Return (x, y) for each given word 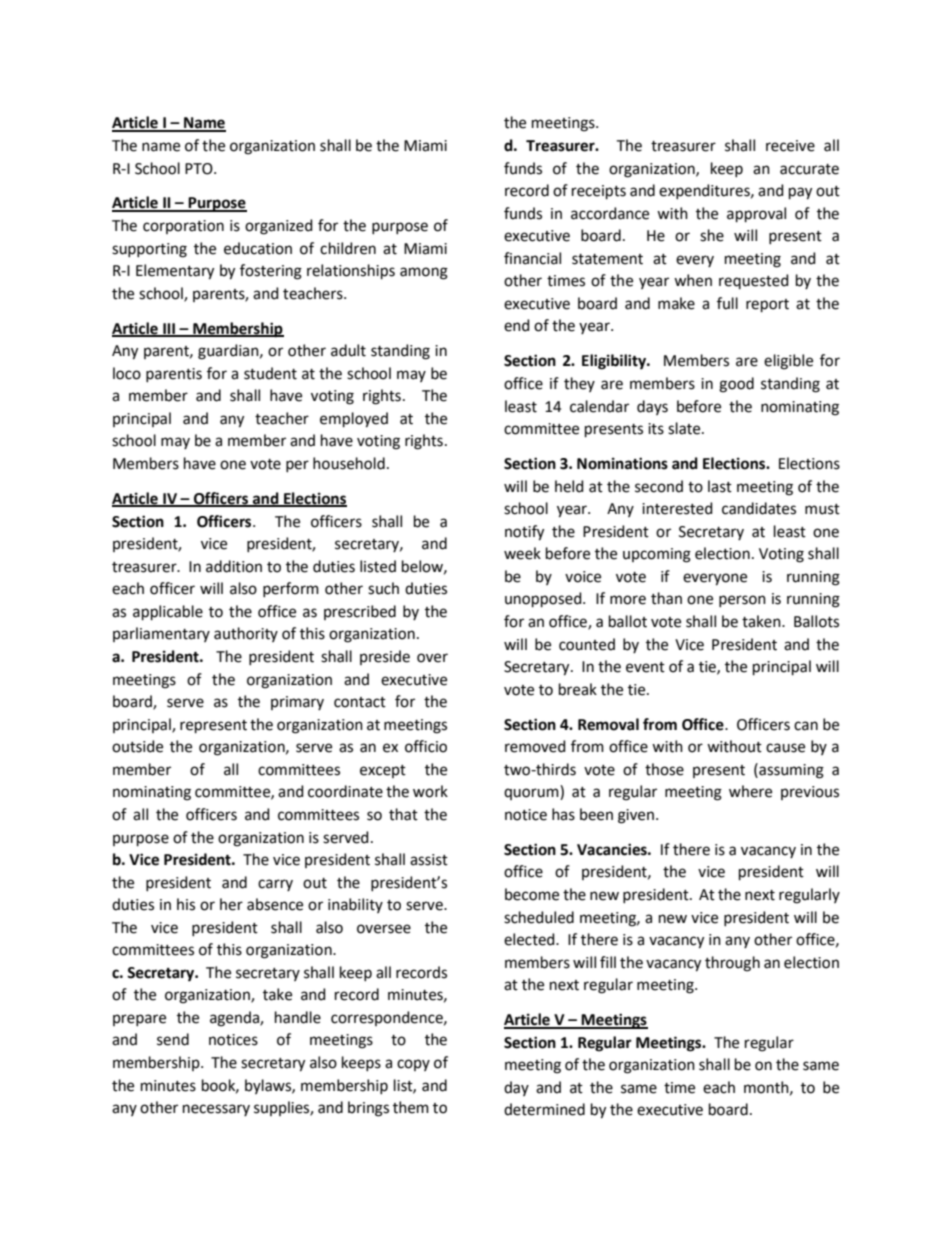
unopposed (544, 599)
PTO (200, 169)
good (736, 385)
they (579, 384)
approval (756, 214)
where (750, 791)
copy (413, 1065)
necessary (216, 1110)
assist (429, 860)
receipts (599, 192)
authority (246, 634)
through (732, 964)
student (270, 373)
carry (275, 885)
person (742, 601)
